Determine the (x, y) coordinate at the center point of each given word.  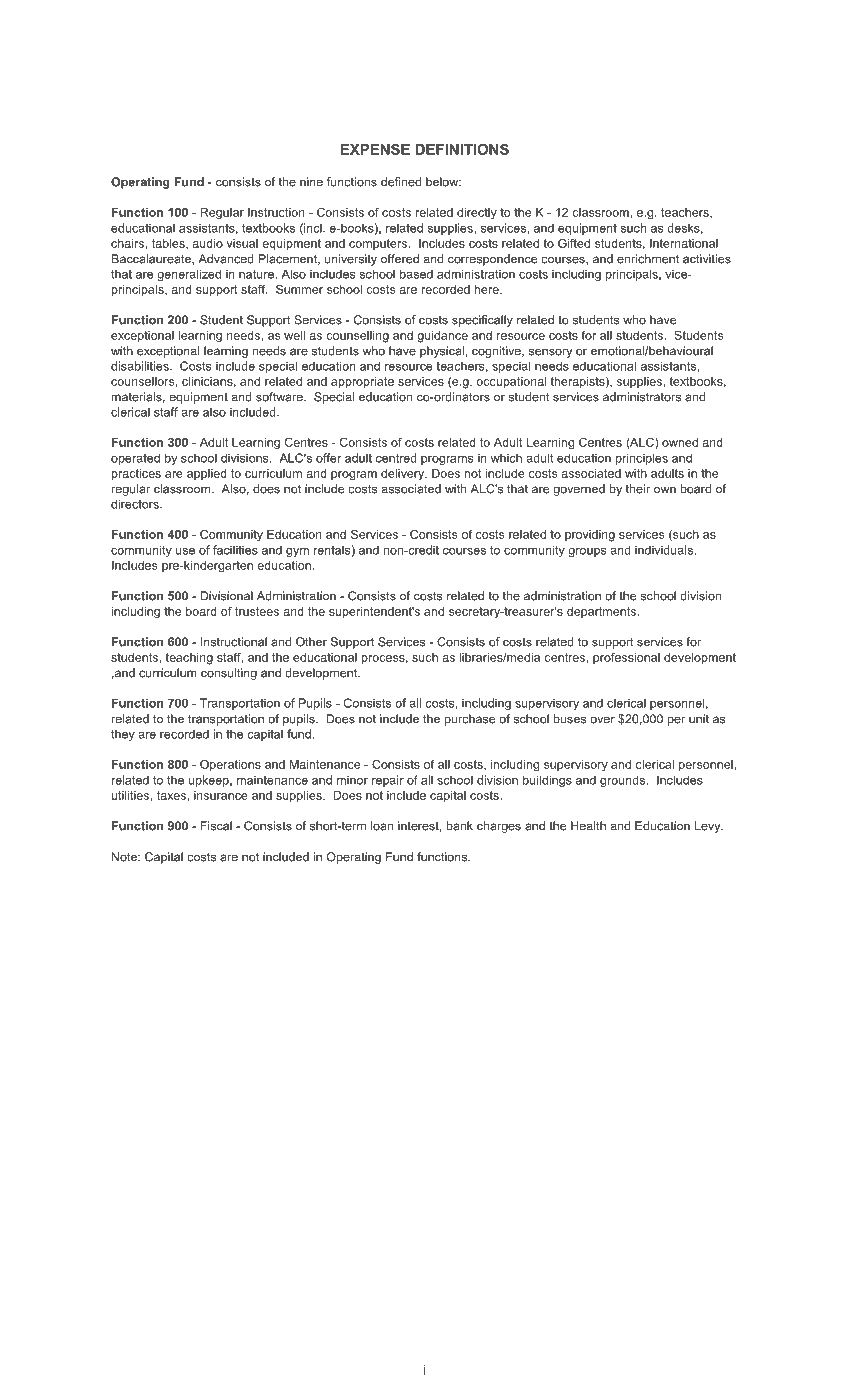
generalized (189, 275)
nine (311, 182)
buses (570, 719)
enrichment (648, 259)
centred (396, 458)
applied (207, 474)
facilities (235, 550)
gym (297, 552)
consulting (229, 674)
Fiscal (216, 826)
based (416, 274)
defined (401, 182)
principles (642, 459)
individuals (665, 550)
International (684, 243)
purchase (470, 720)
